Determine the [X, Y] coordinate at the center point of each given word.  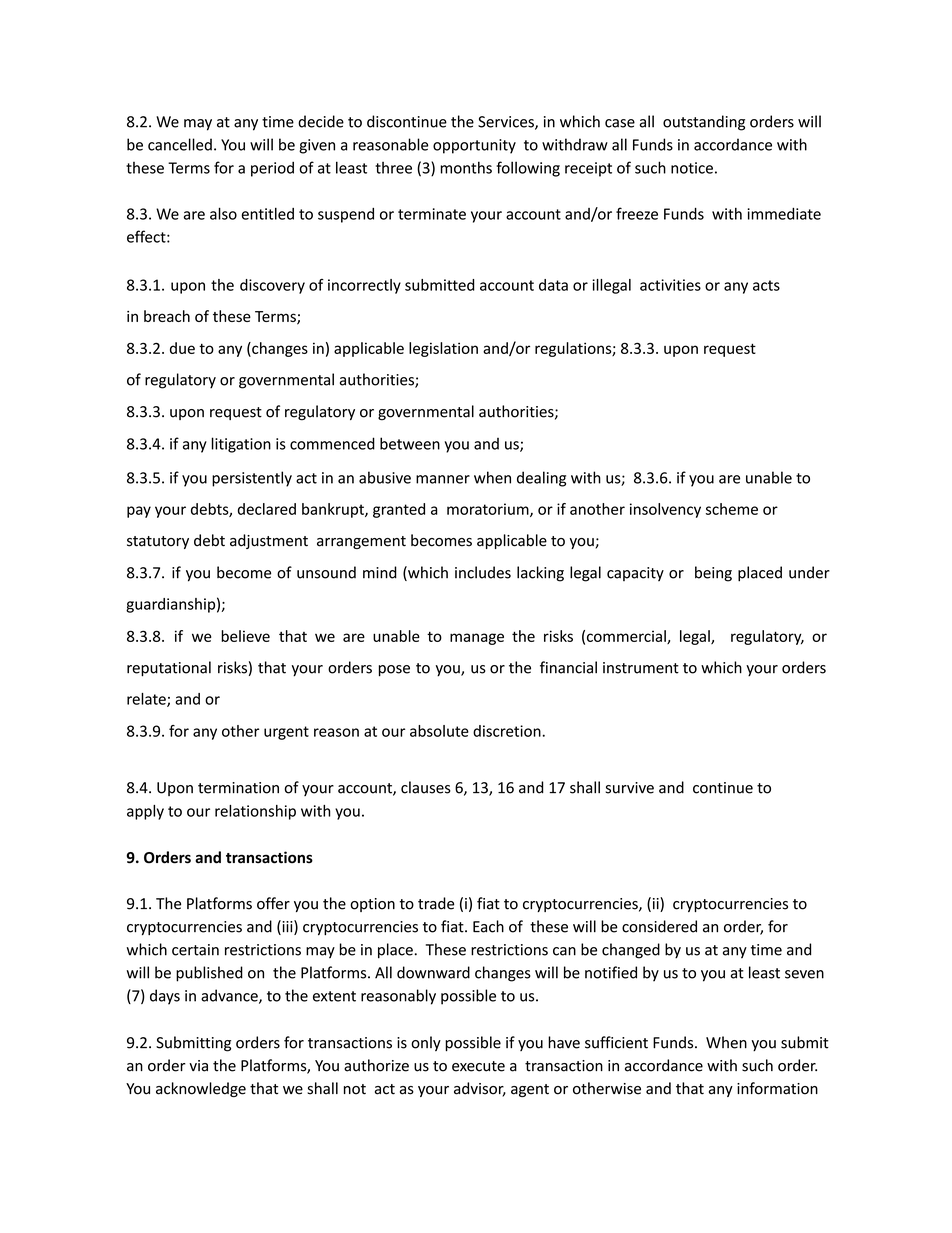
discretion [507, 731]
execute [478, 1066]
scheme [732, 509]
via [198, 1066]
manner [443, 479]
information [777, 1088]
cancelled [180, 144]
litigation [241, 445]
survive [629, 788]
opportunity [474, 146]
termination [238, 788]
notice [692, 168]
